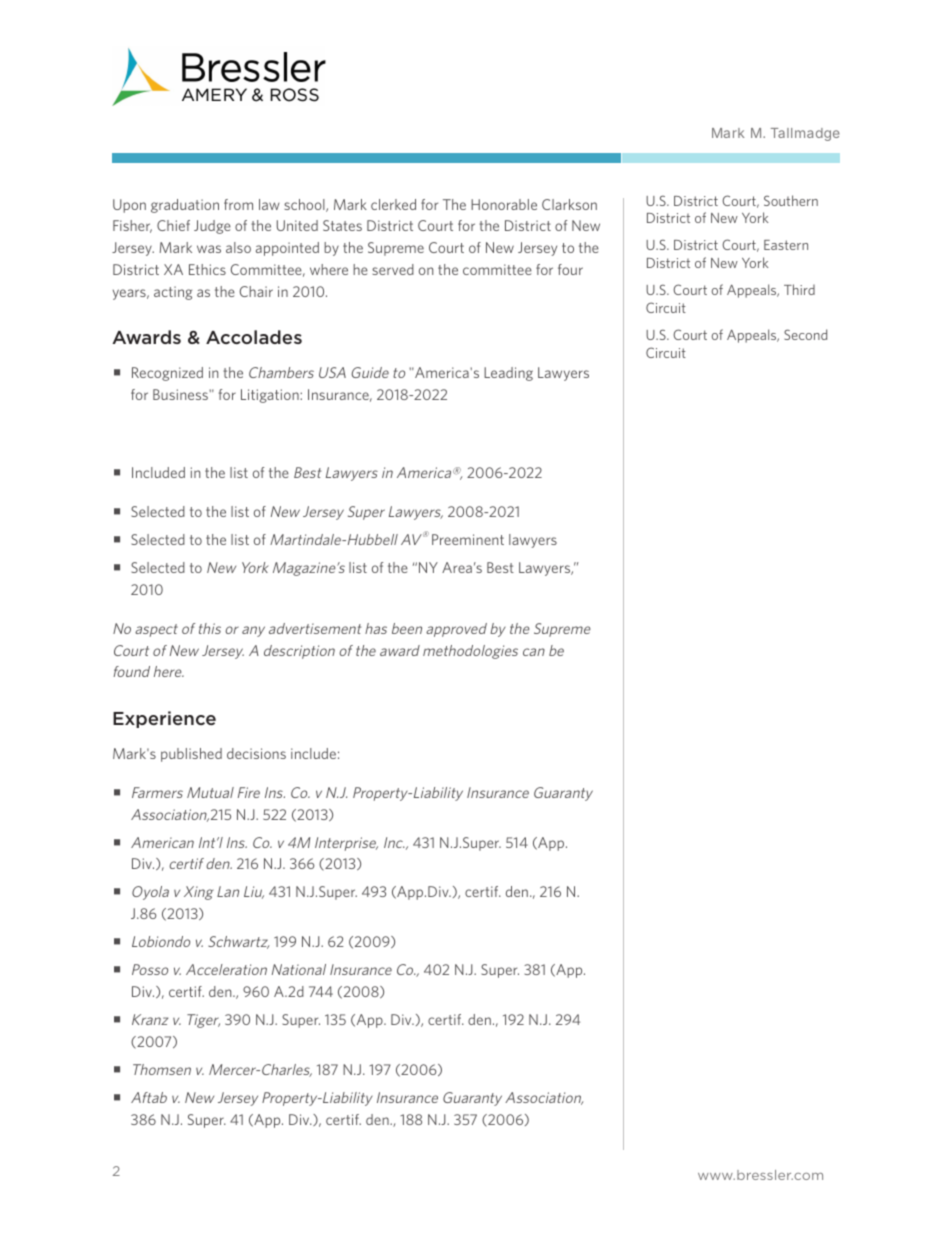  Describe the element at coordinates (468, 539) in the screenshot. I see `Preeminent` at that location.
